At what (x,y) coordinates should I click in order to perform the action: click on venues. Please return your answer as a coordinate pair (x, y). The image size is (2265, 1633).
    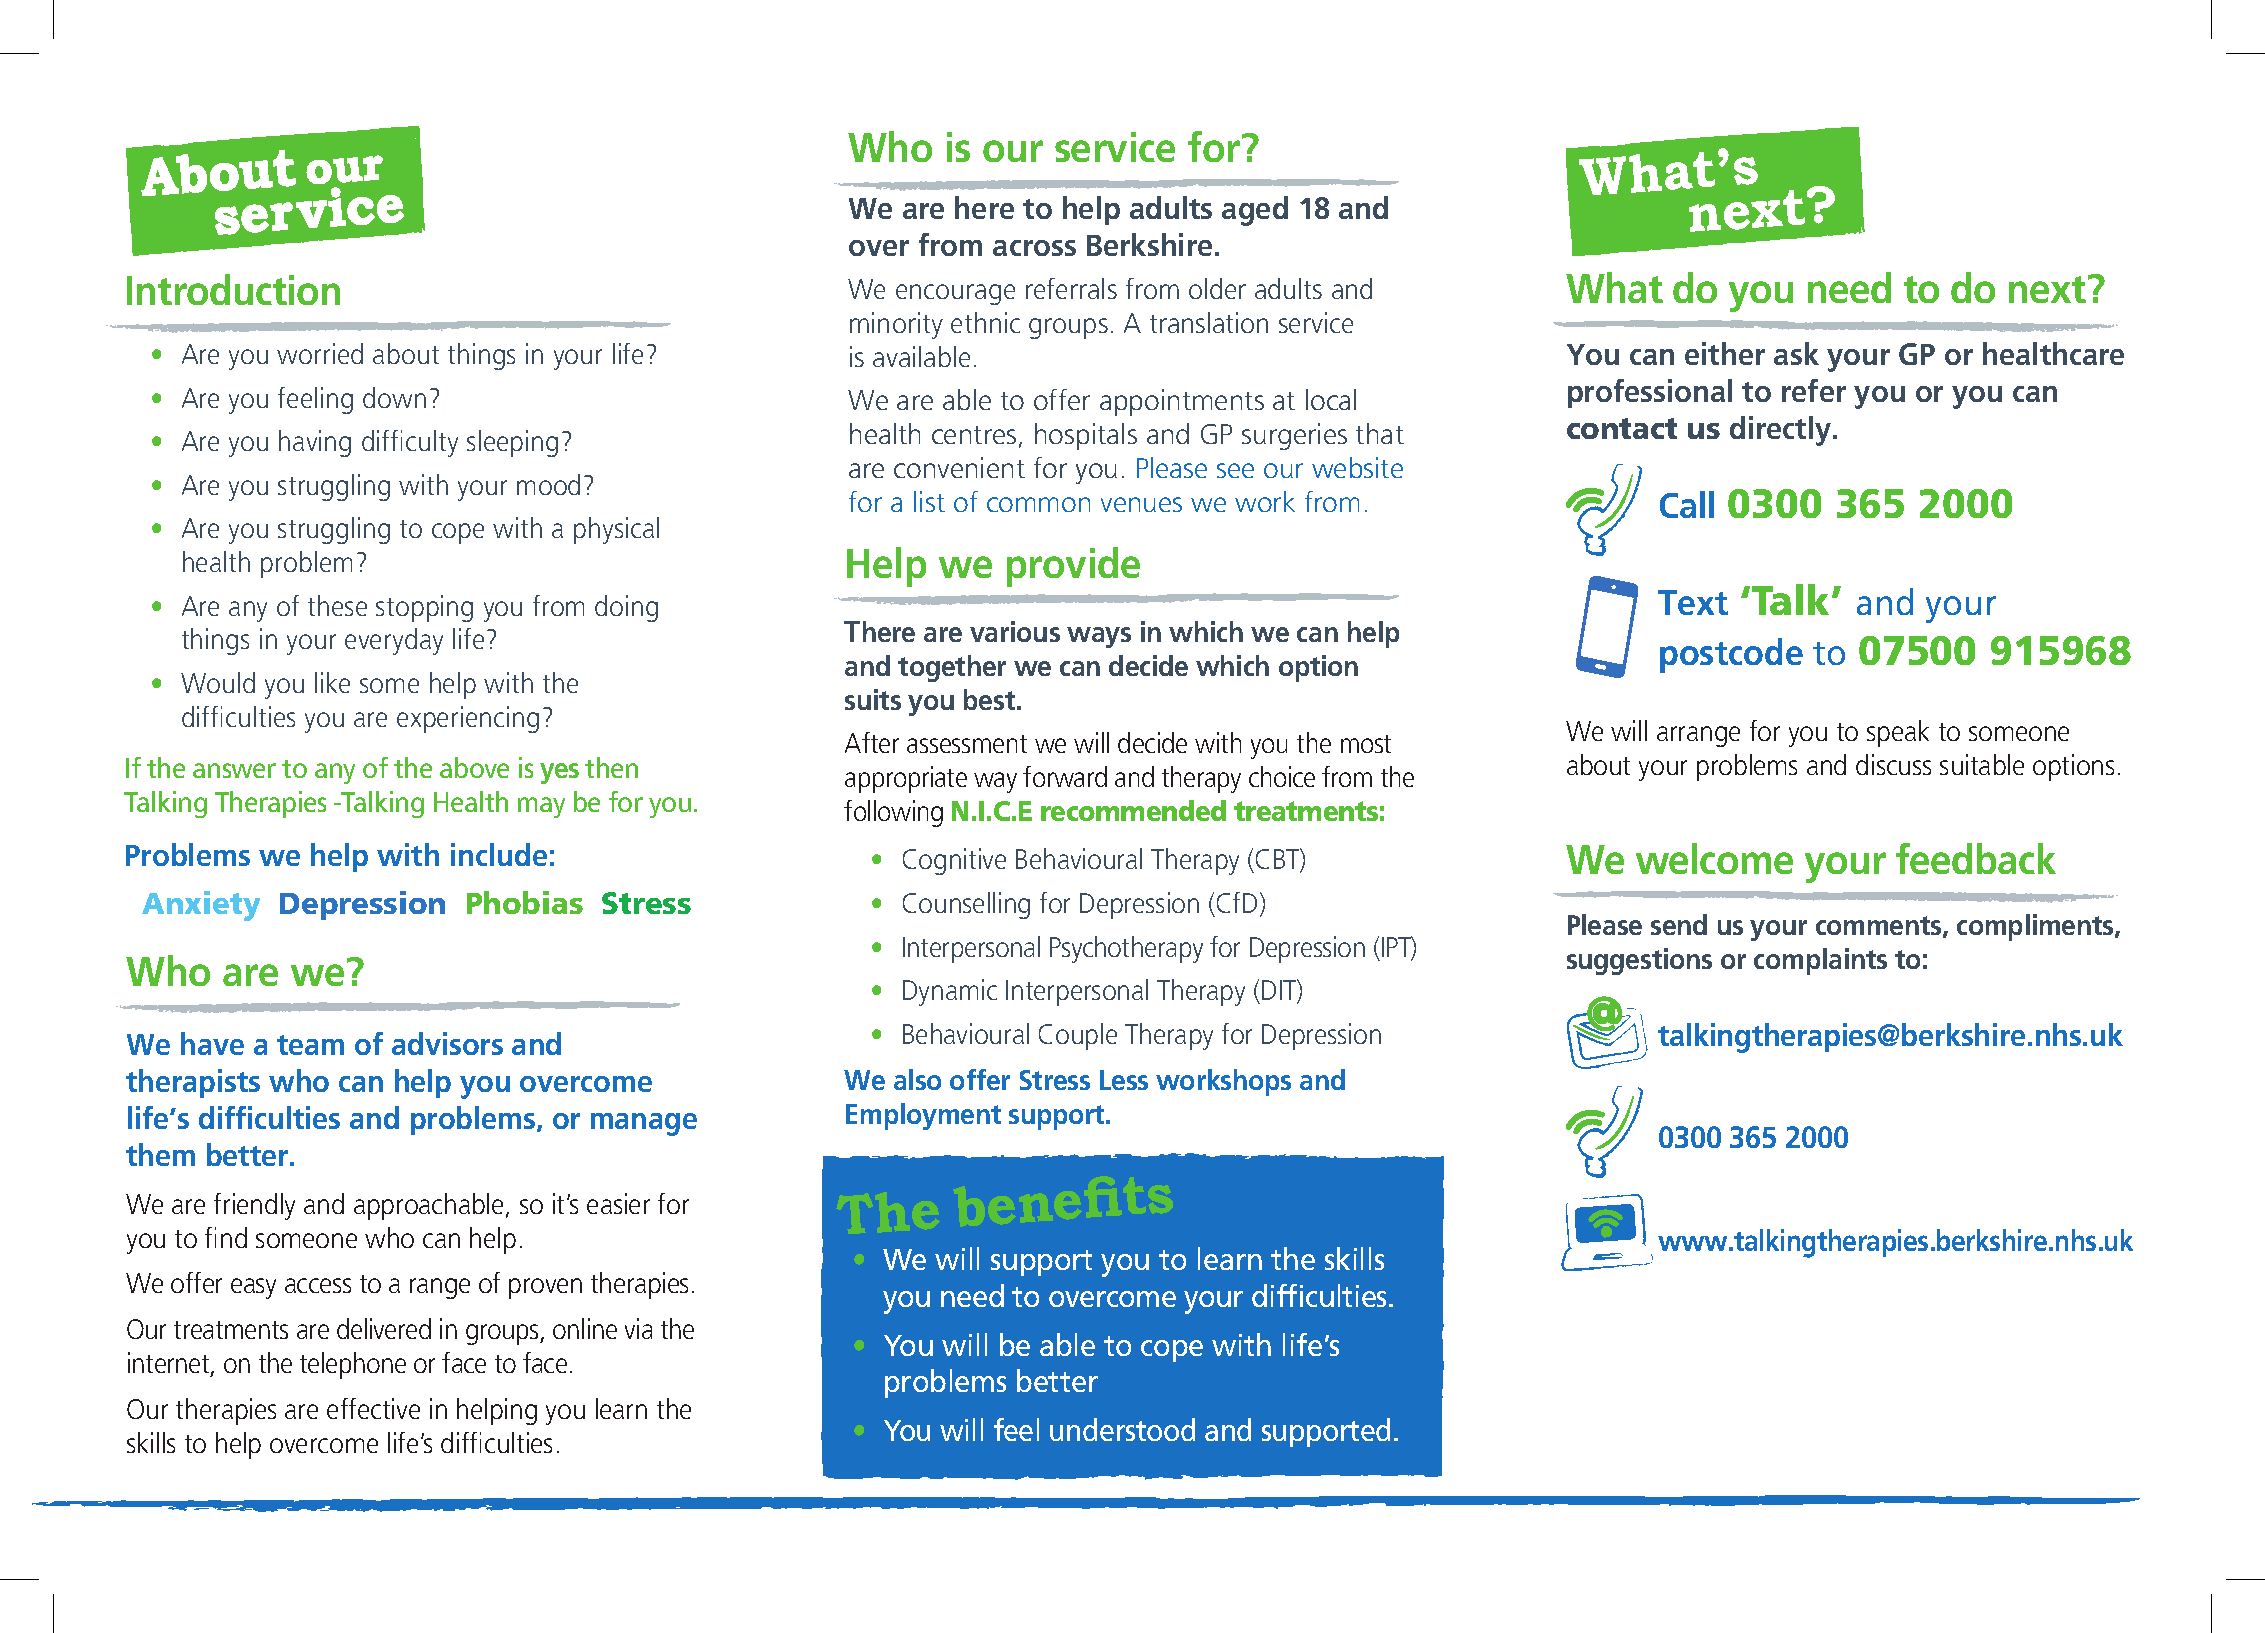
    Looking at the image, I should click on (1141, 504).
